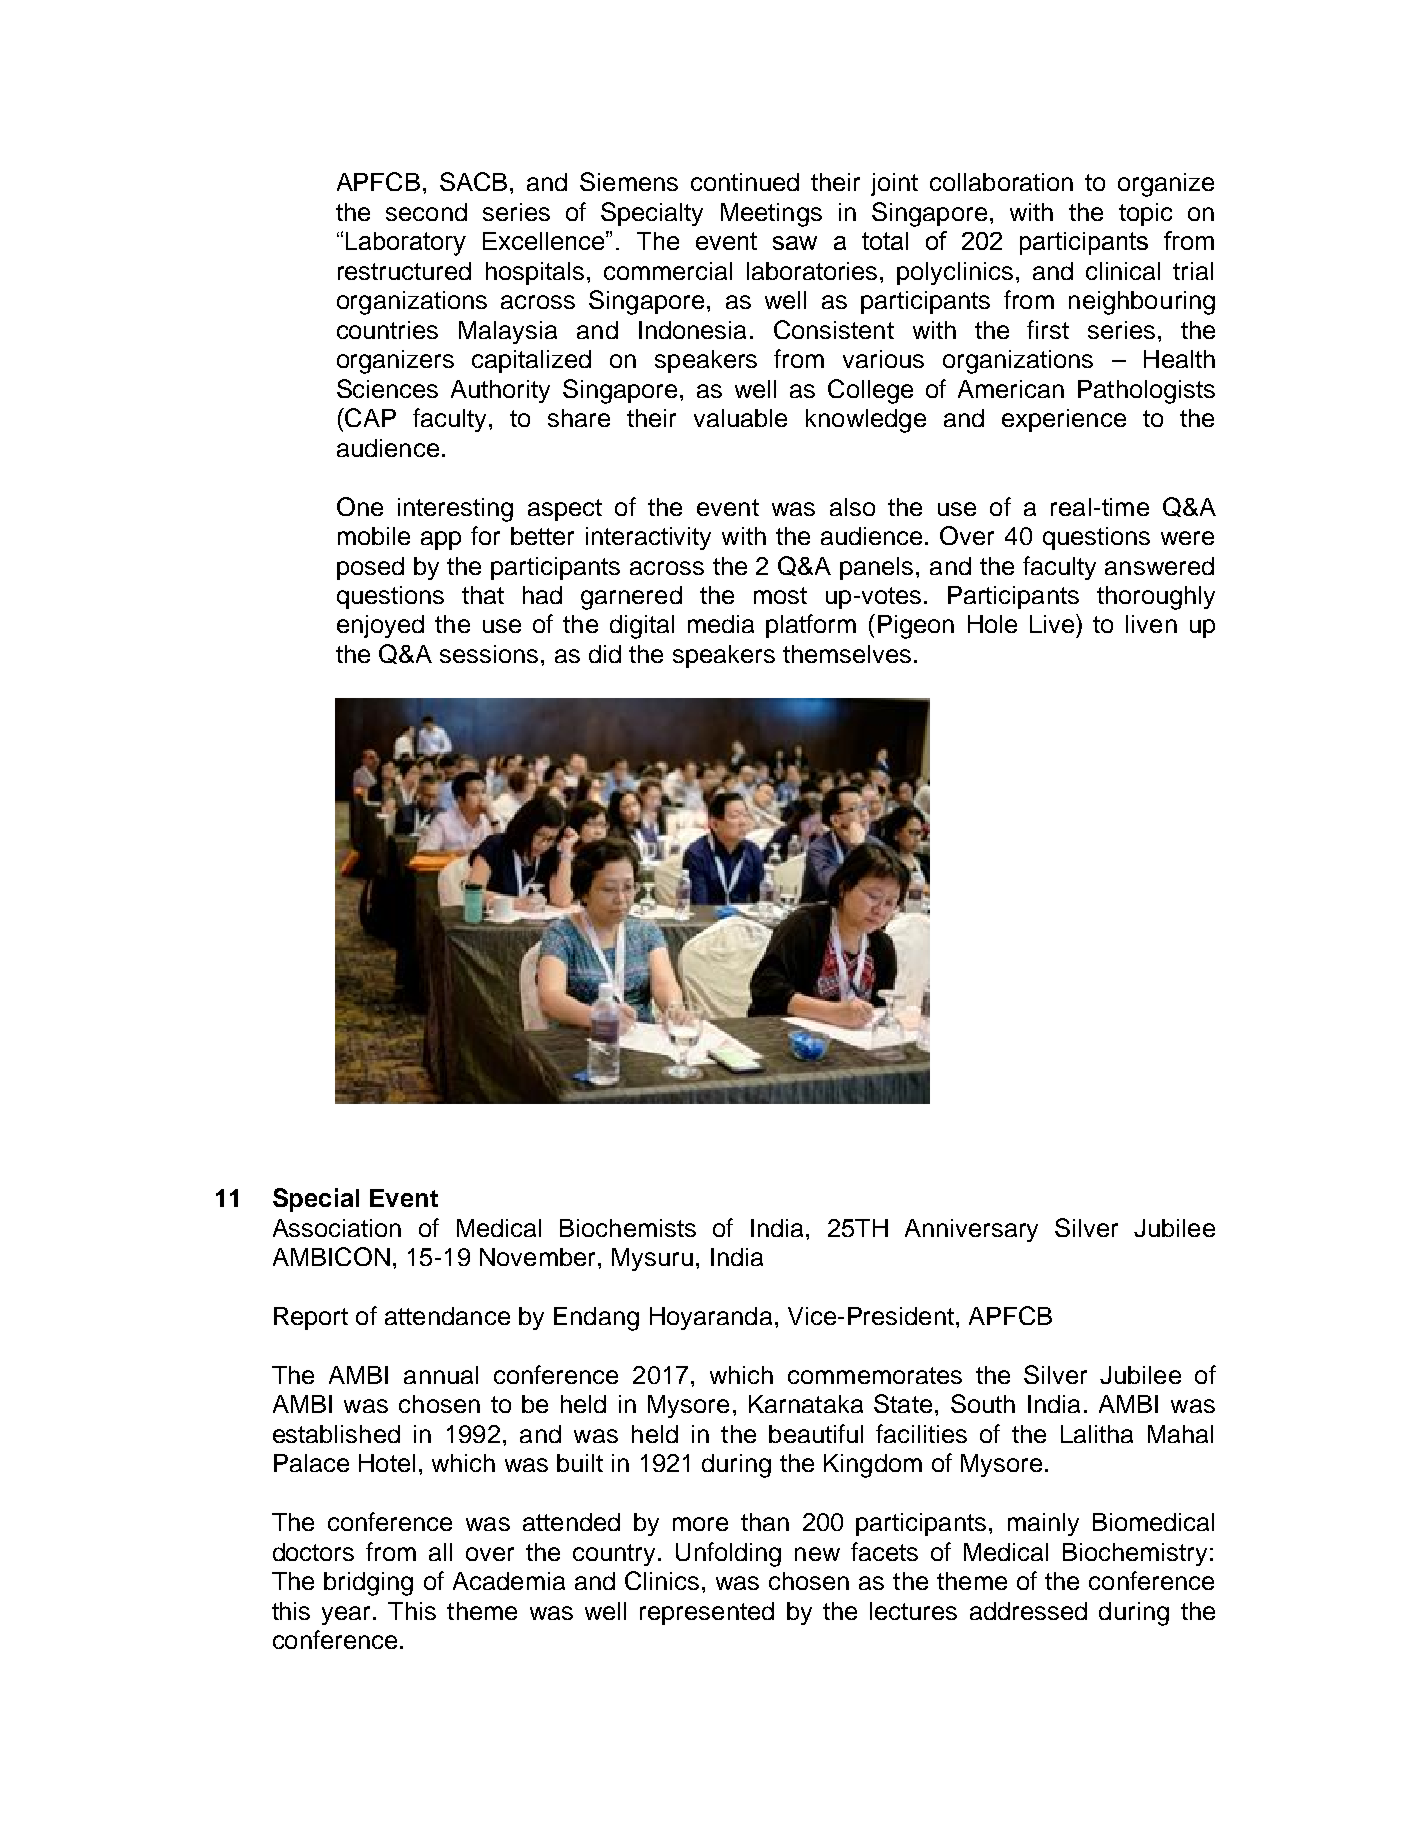 The height and width of the screenshot is (1845, 1426). What do you see at coordinates (992, 624) in the screenshot?
I see `Hole` at bounding box center [992, 624].
